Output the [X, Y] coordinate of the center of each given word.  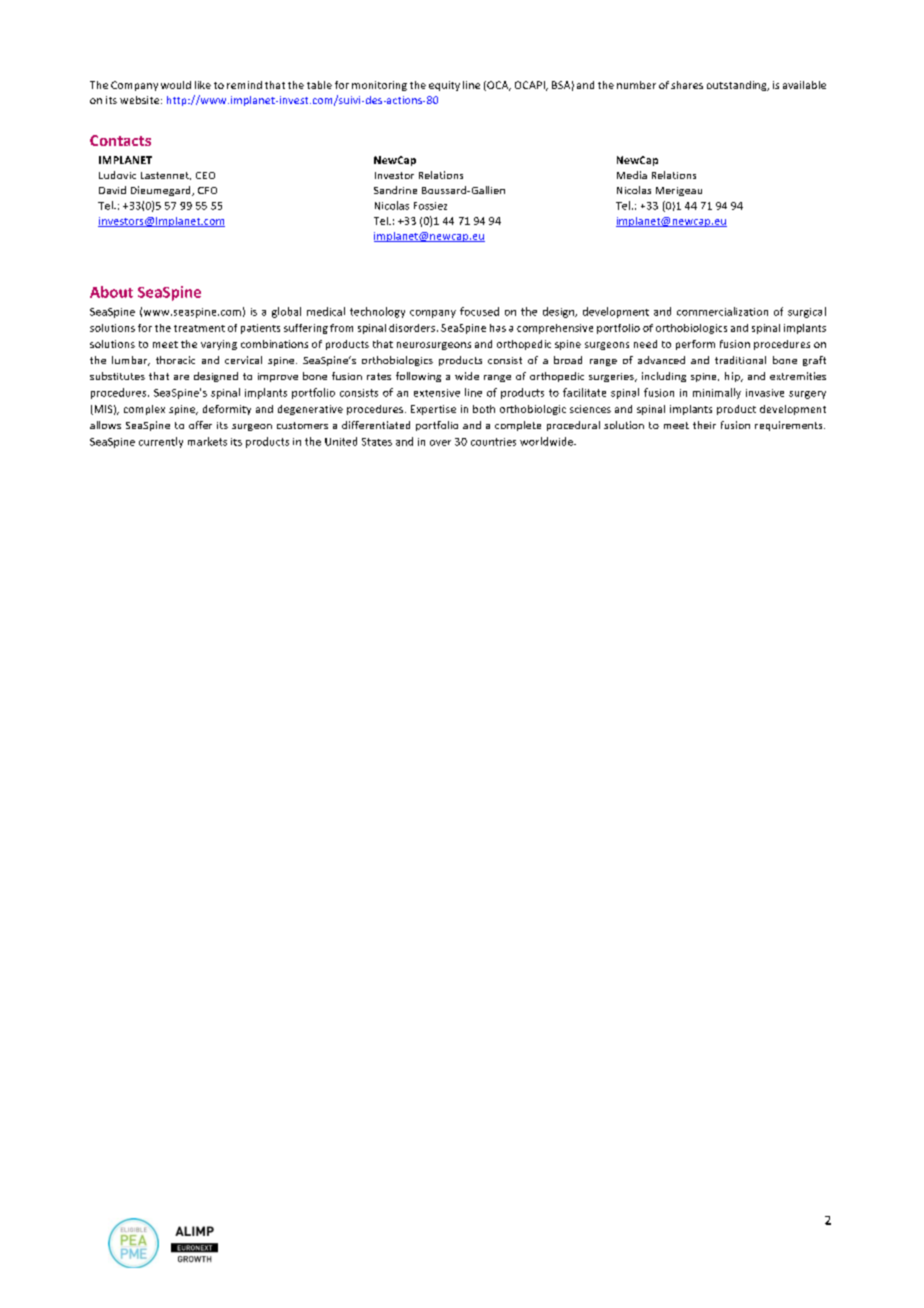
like [203, 85]
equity [444, 86]
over [440, 443]
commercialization [722, 311]
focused [479, 311]
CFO [207, 190]
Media [632, 175]
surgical [807, 312]
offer [200, 425]
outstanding [738, 86]
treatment [199, 328]
